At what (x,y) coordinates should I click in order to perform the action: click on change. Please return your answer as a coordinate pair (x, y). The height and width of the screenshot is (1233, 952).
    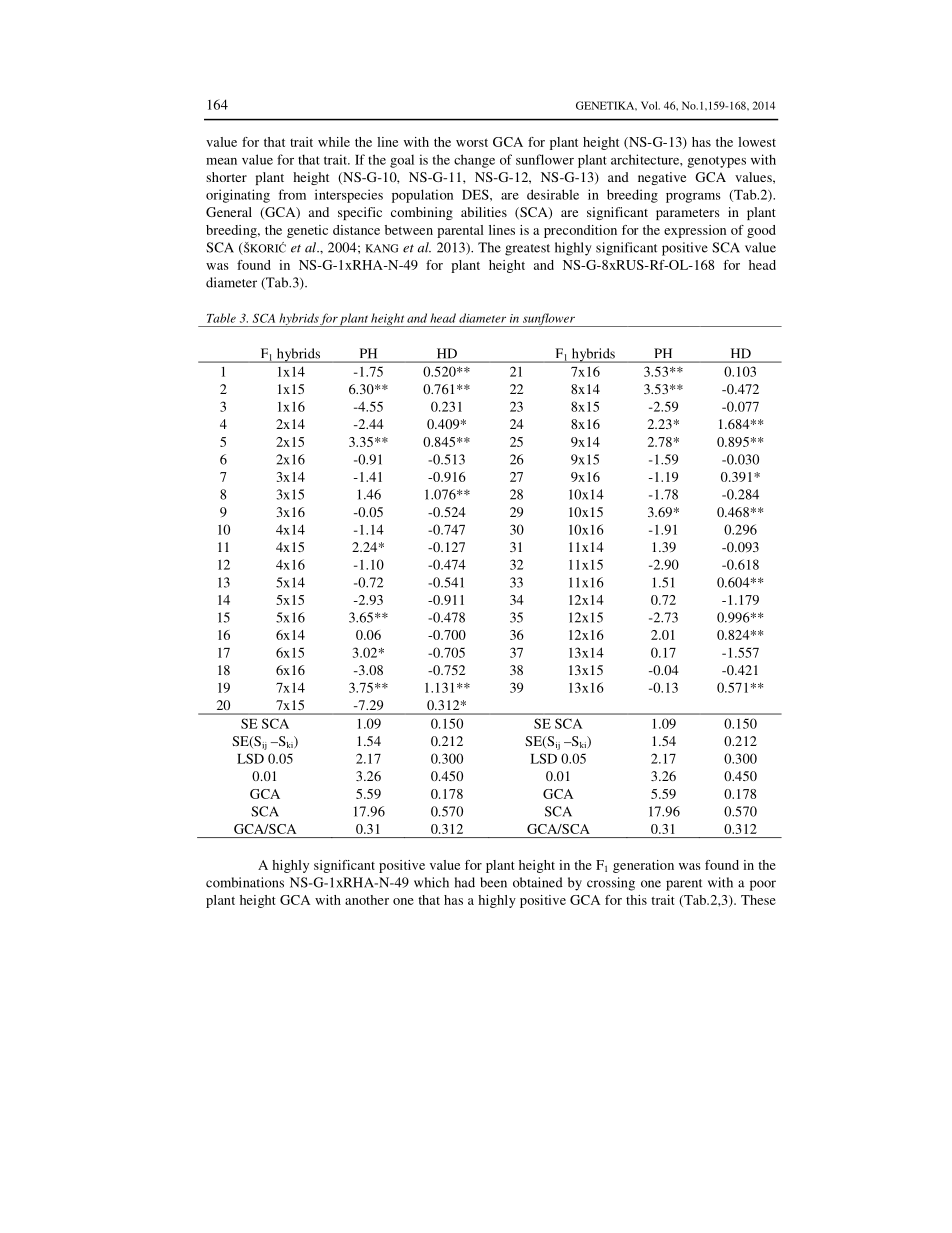
    Looking at the image, I should click on (474, 161).
